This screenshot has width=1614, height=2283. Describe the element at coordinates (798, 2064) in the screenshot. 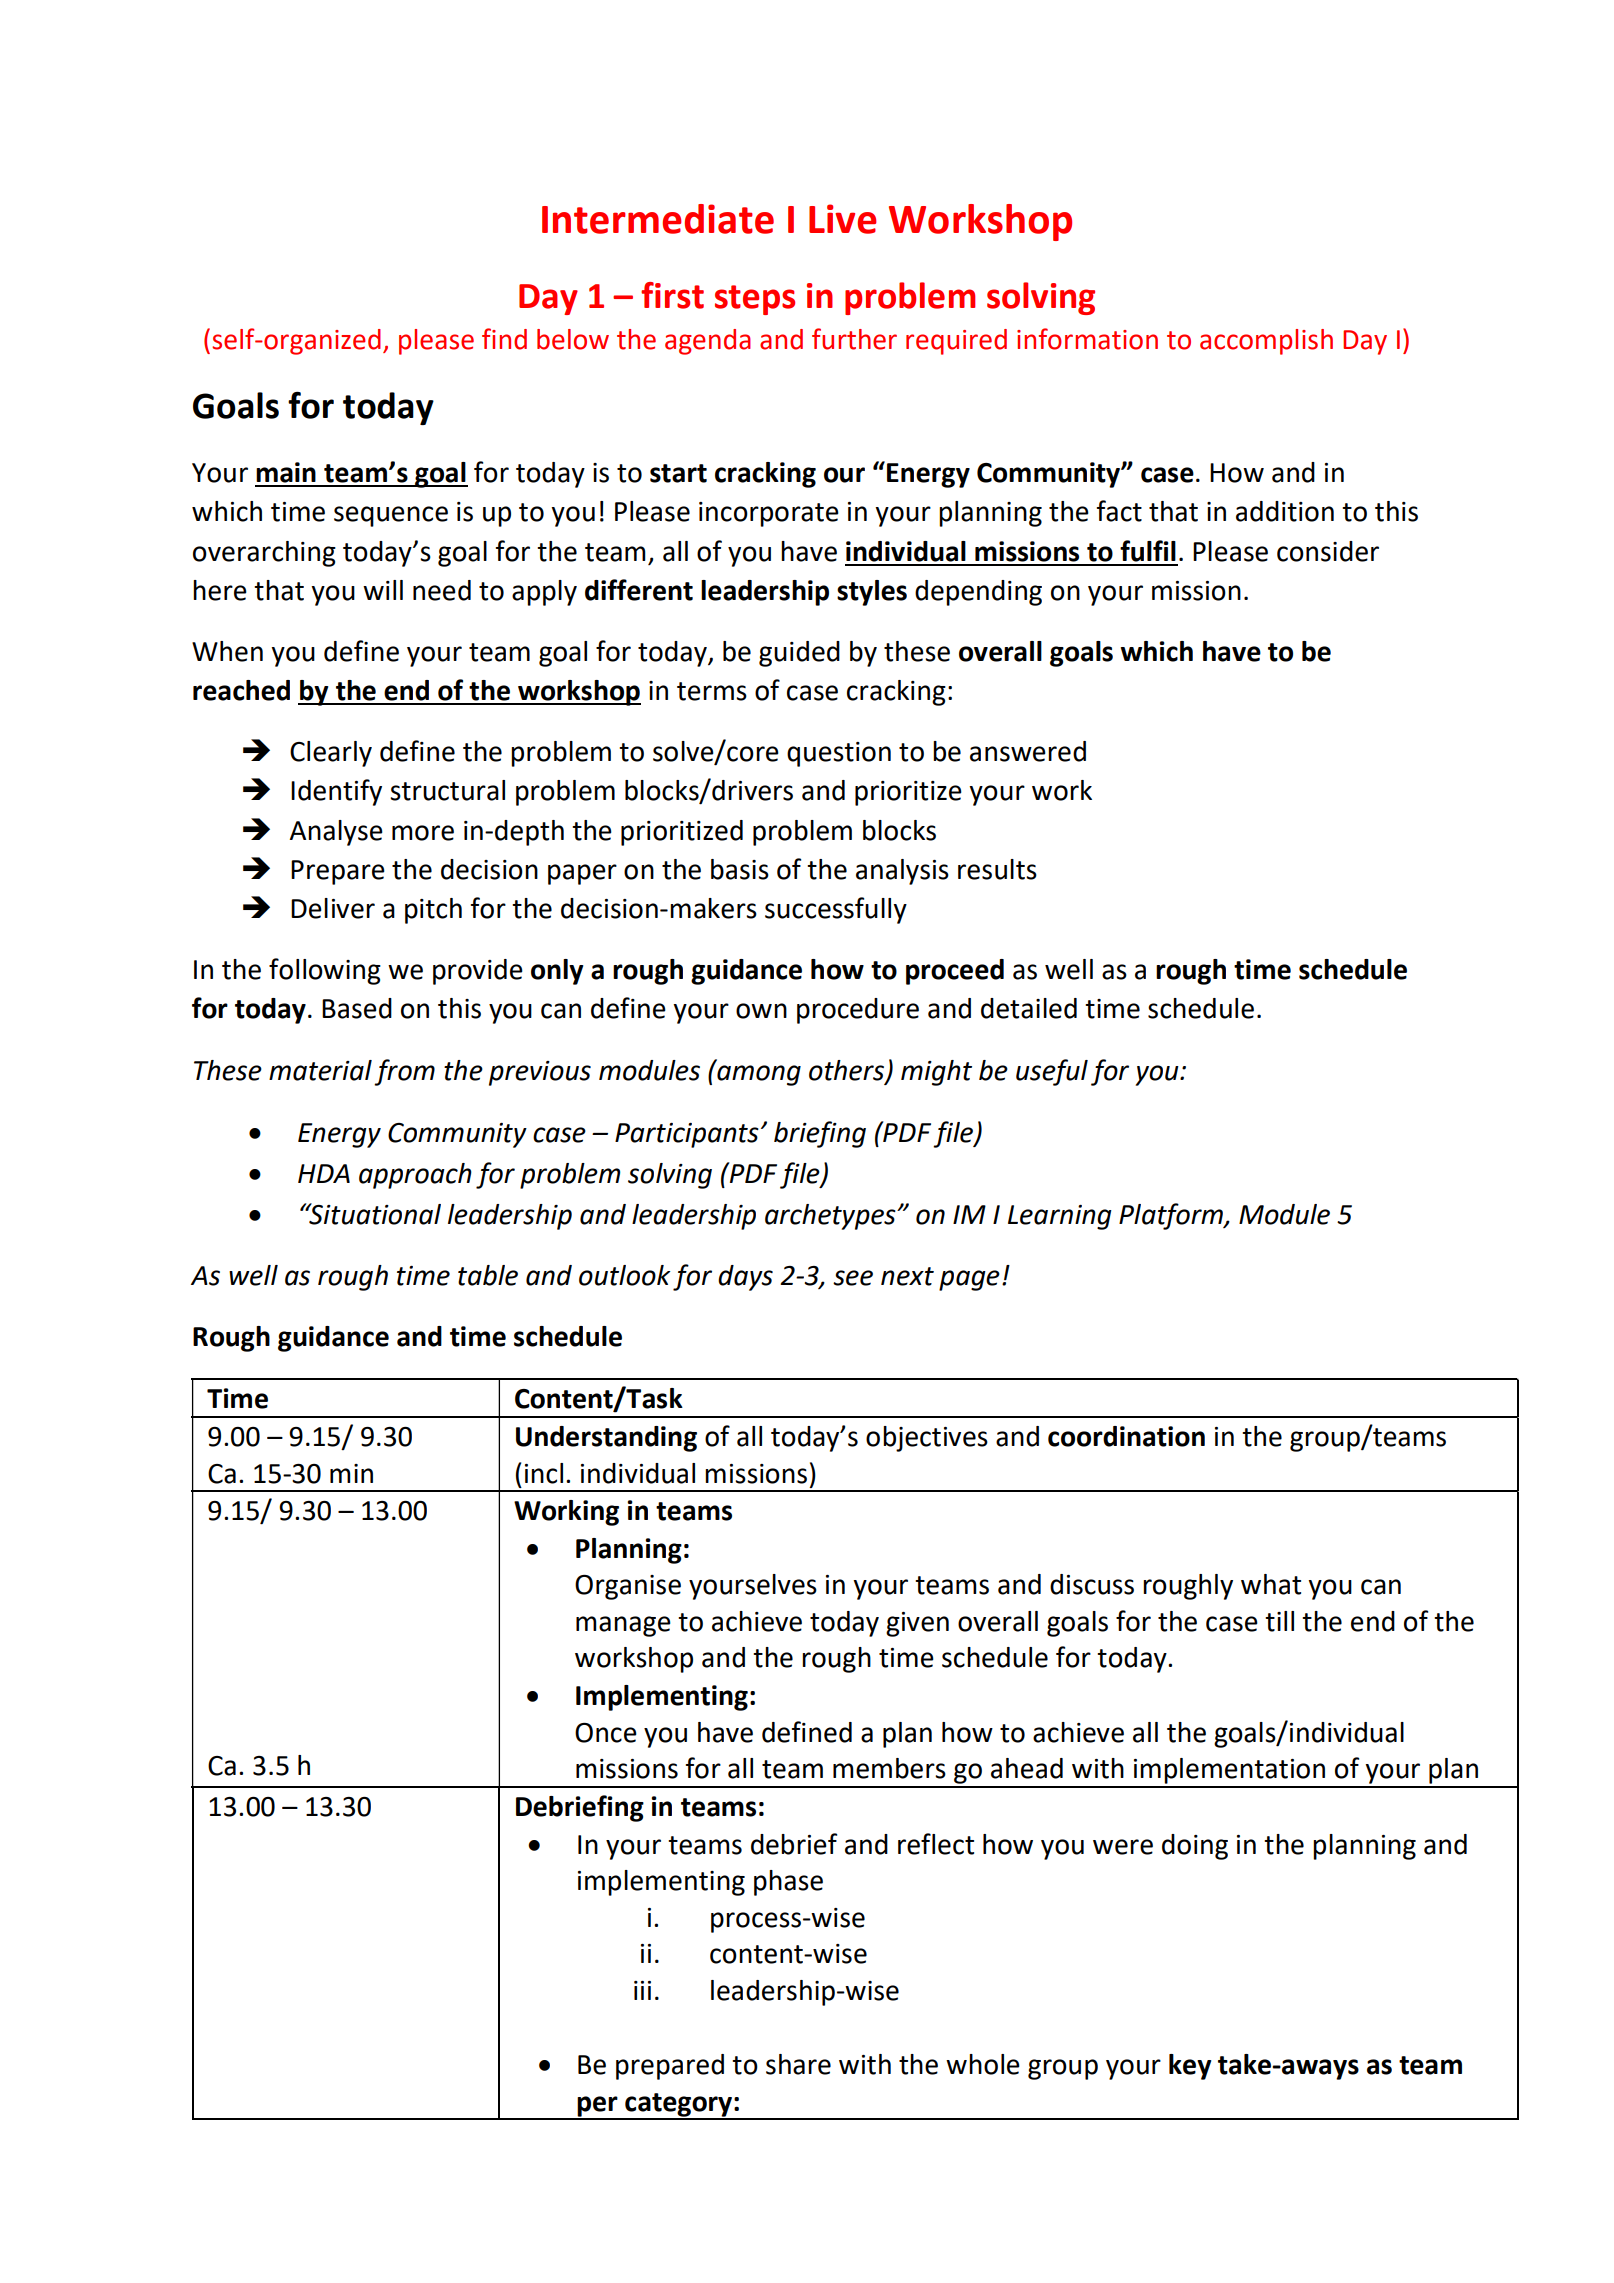

I see `share` at that location.
